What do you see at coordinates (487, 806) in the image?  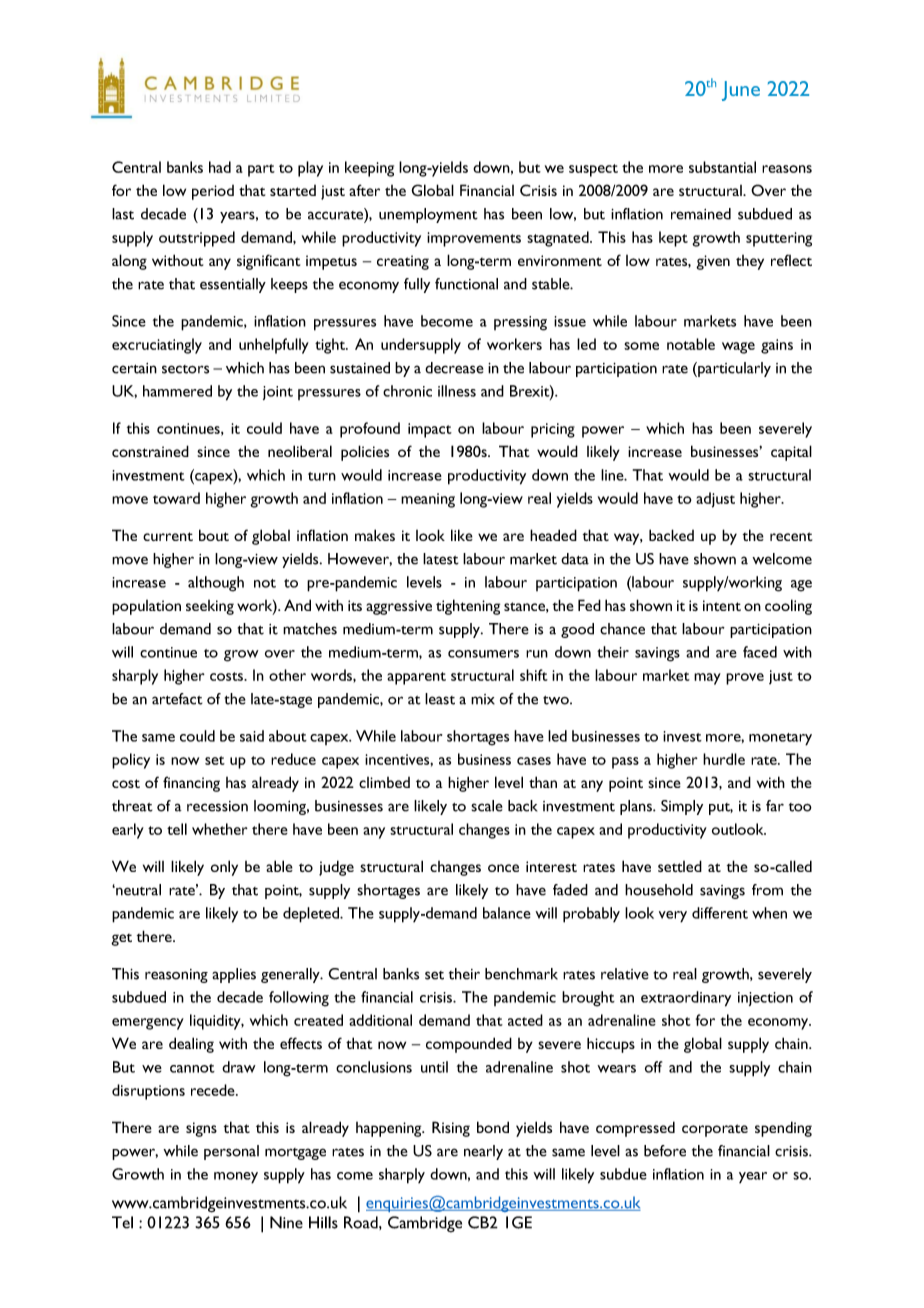 I see `scale` at bounding box center [487, 806].
